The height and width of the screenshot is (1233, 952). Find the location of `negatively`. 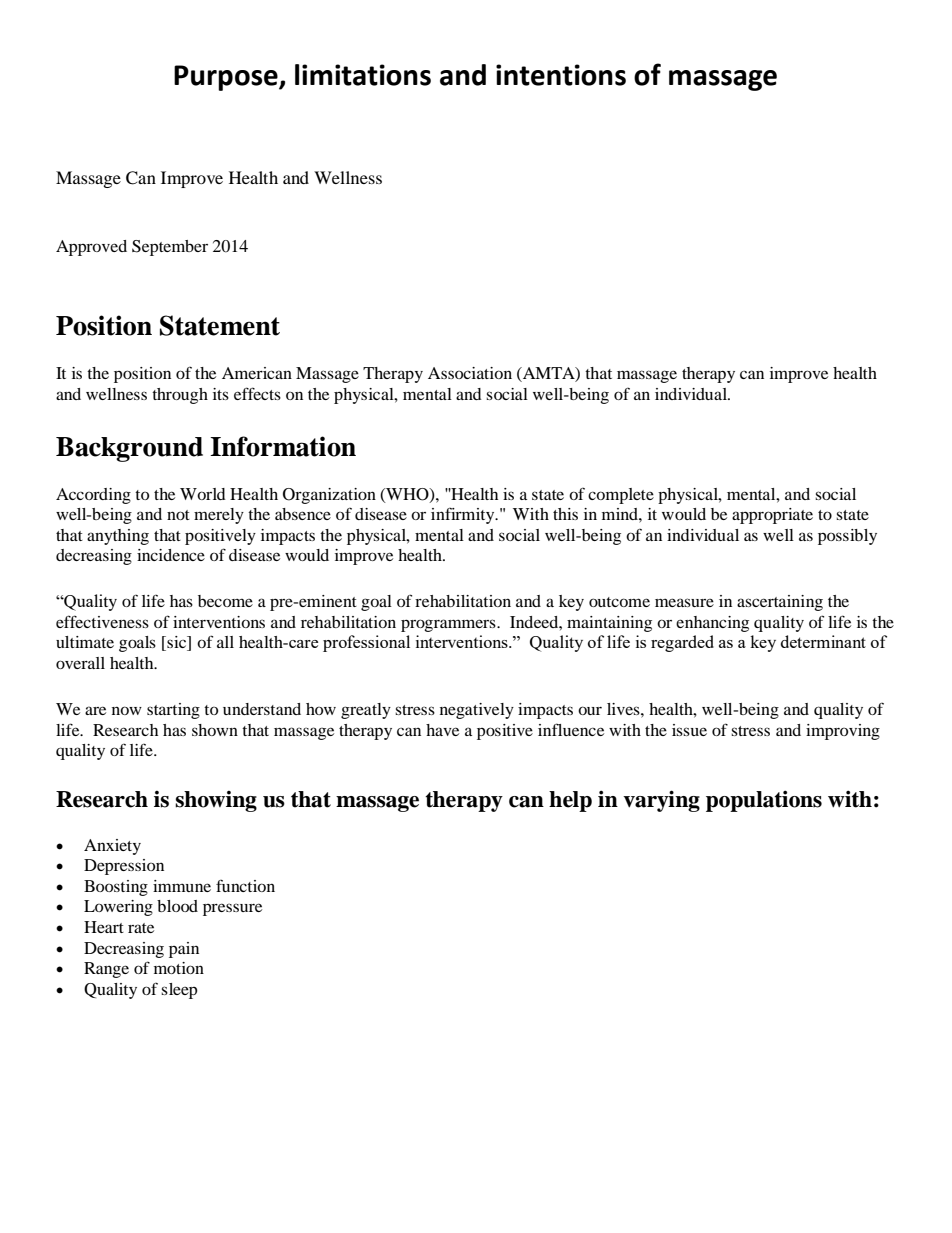

negatively is located at coordinates (477, 711).
